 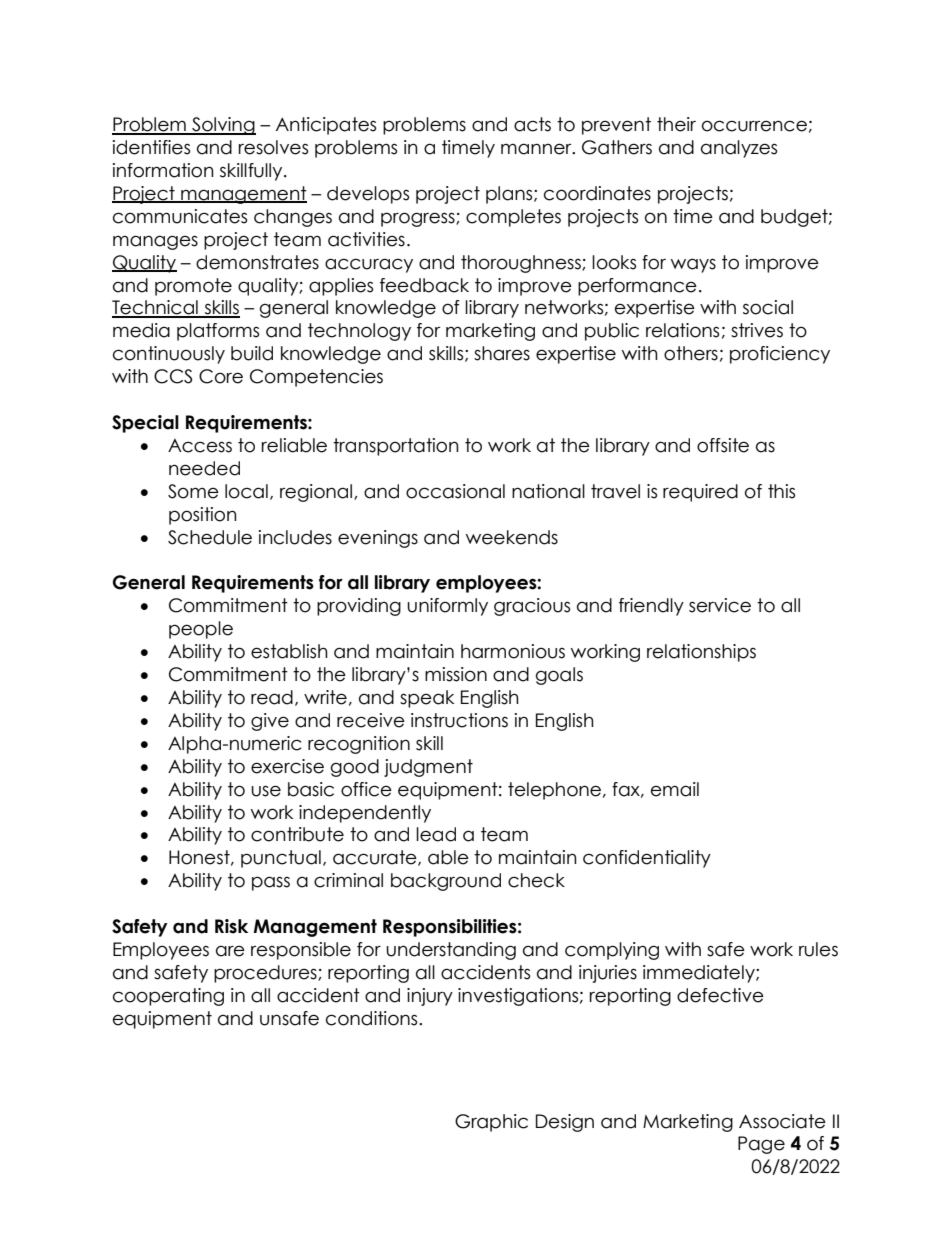 What do you see at coordinates (491, 1123) in the screenshot?
I see `Graphic` at bounding box center [491, 1123].
